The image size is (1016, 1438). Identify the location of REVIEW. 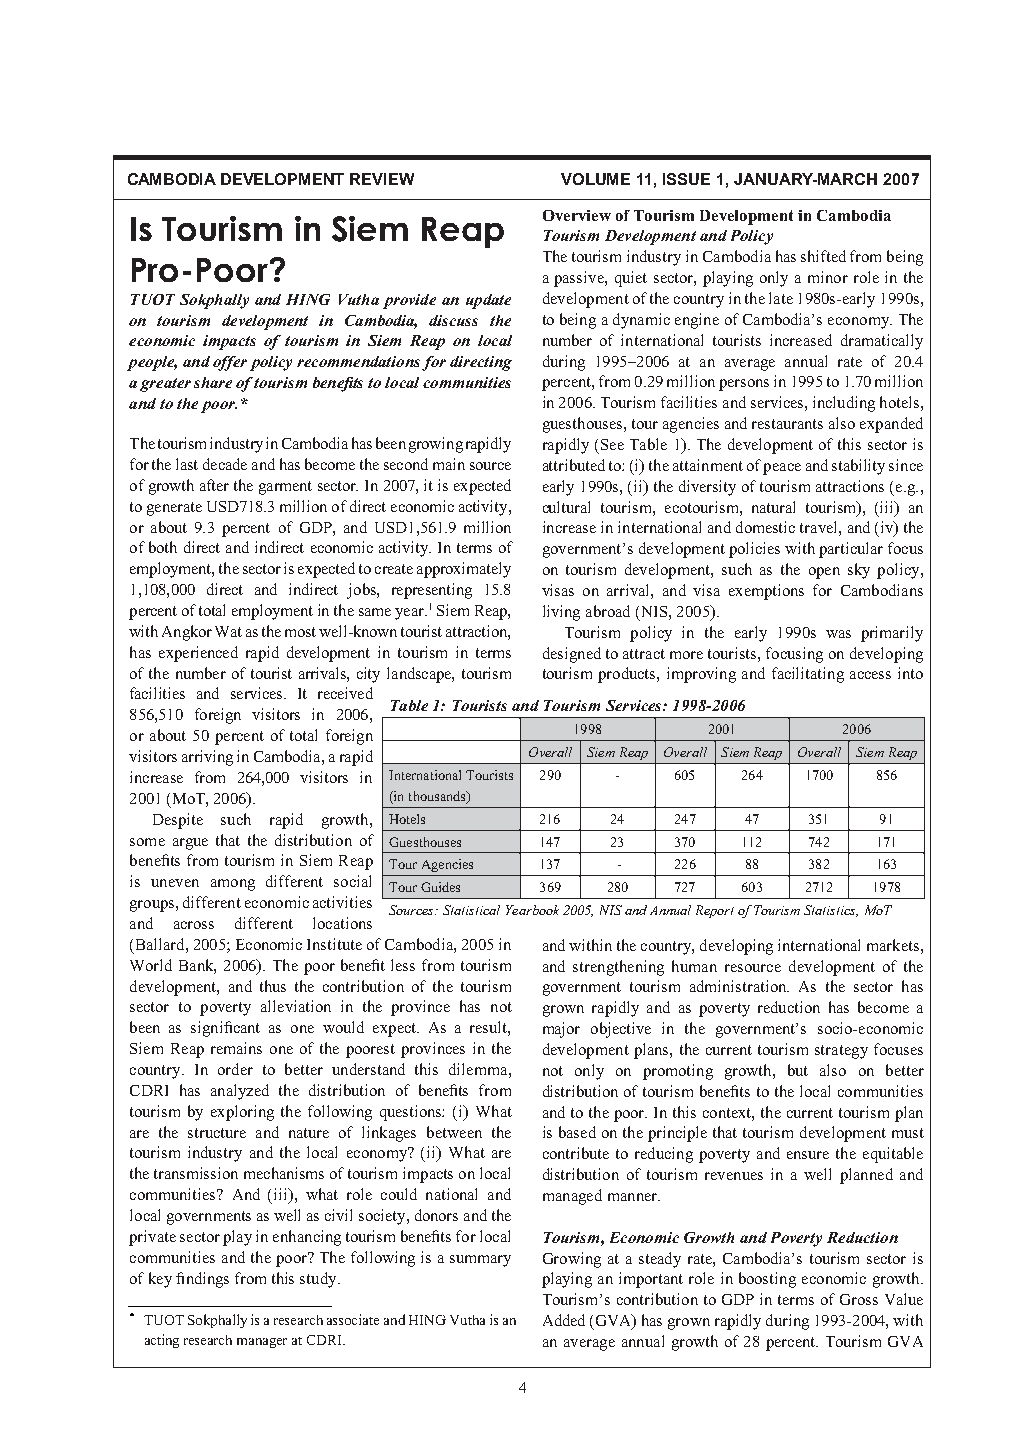
(382, 179).
